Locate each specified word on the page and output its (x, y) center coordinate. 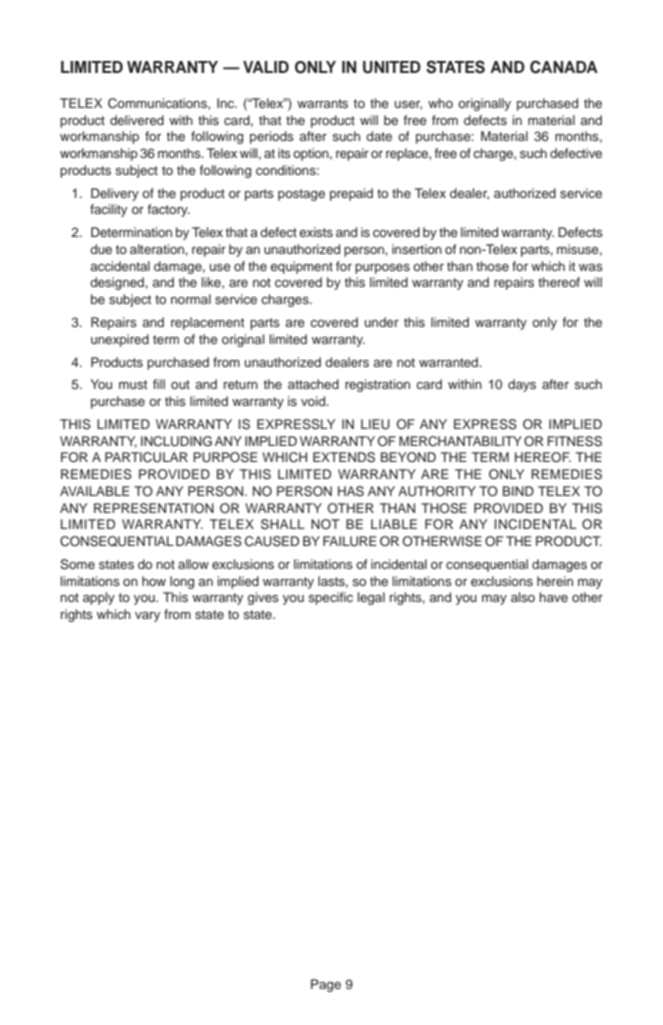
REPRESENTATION (154, 508)
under (382, 322)
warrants (322, 103)
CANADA (564, 67)
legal (371, 598)
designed (118, 283)
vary (147, 617)
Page (326, 985)
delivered (137, 120)
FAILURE (350, 541)
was (591, 267)
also (523, 597)
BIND (518, 491)
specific (331, 598)
